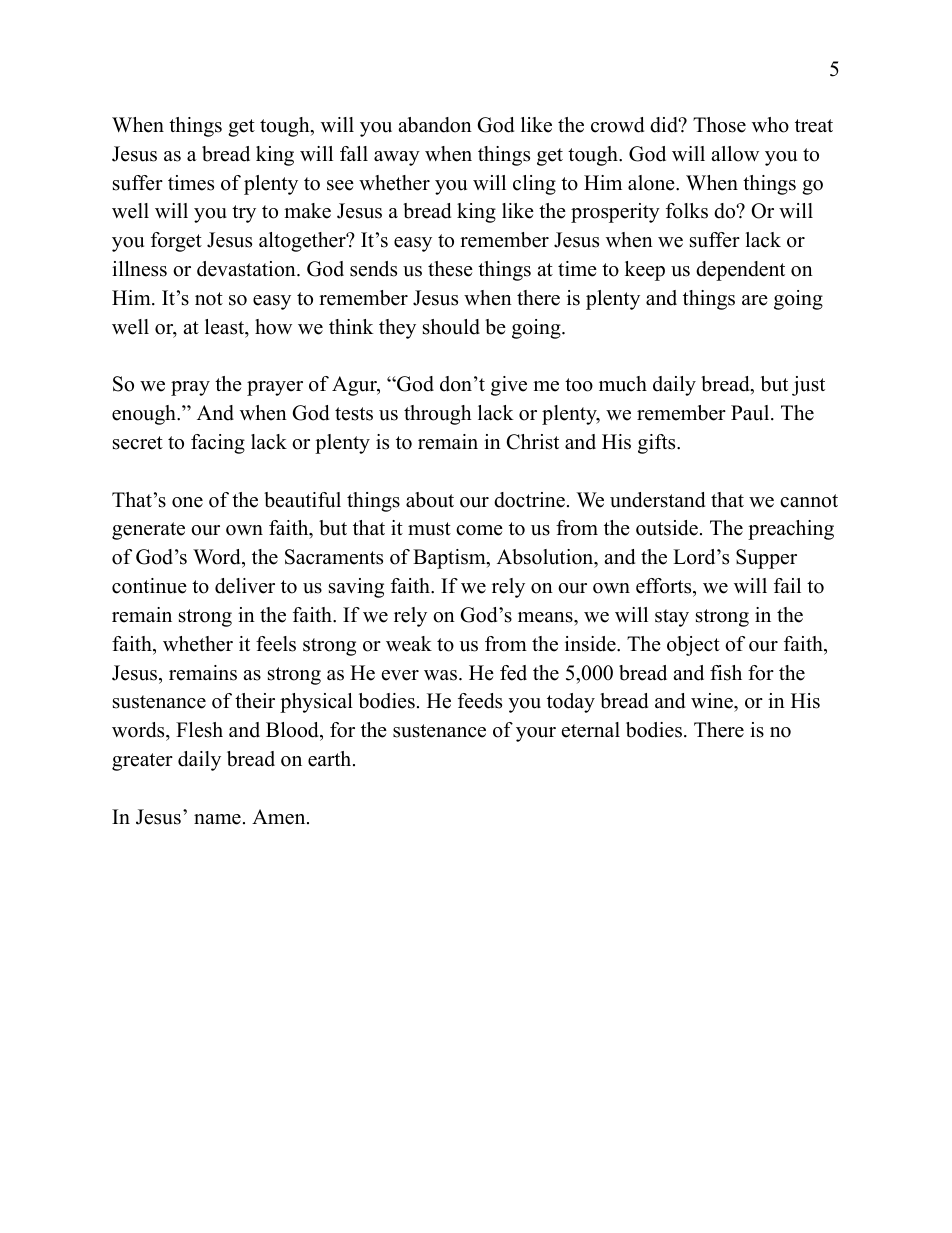 Image resolution: width=952 pixels, height=1233 pixels. I want to click on come, so click(479, 530).
